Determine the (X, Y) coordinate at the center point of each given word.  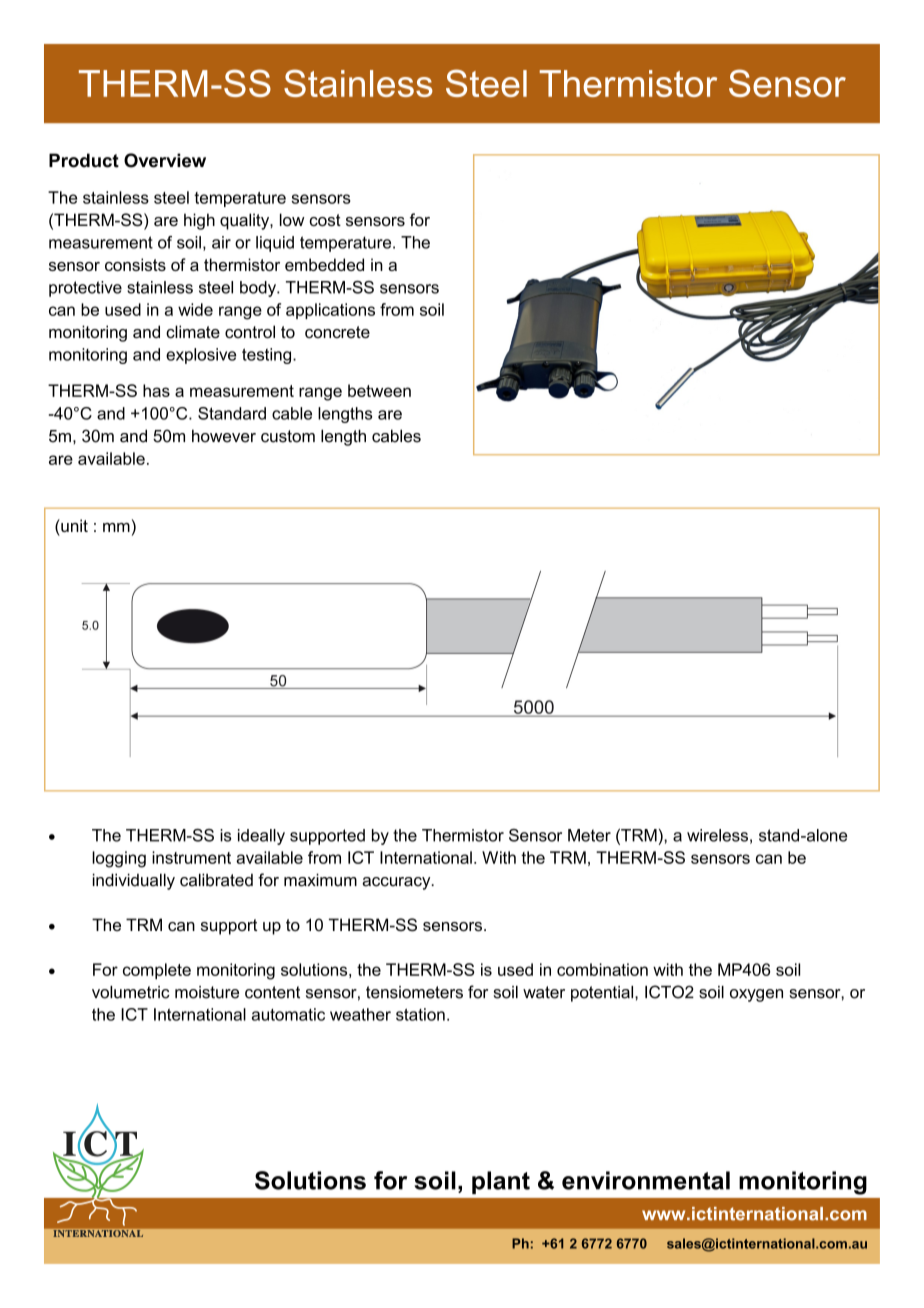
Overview (165, 160)
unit (73, 525)
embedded (324, 264)
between (379, 390)
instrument (191, 857)
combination (602, 969)
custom (288, 436)
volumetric (131, 992)
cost (325, 220)
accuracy (397, 883)
